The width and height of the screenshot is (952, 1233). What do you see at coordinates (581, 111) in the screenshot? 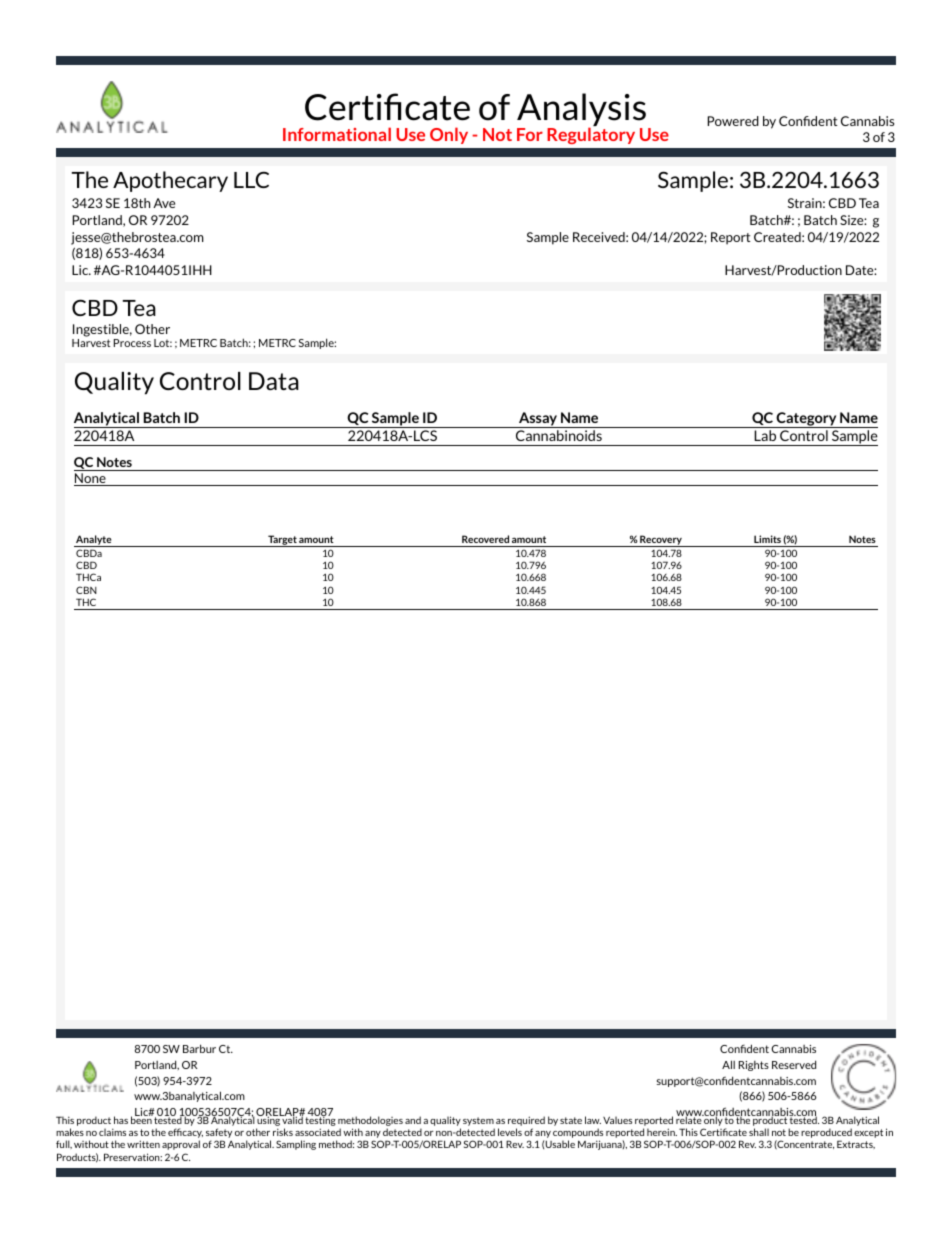
I see `Analysis` at bounding box center [581, 111].
